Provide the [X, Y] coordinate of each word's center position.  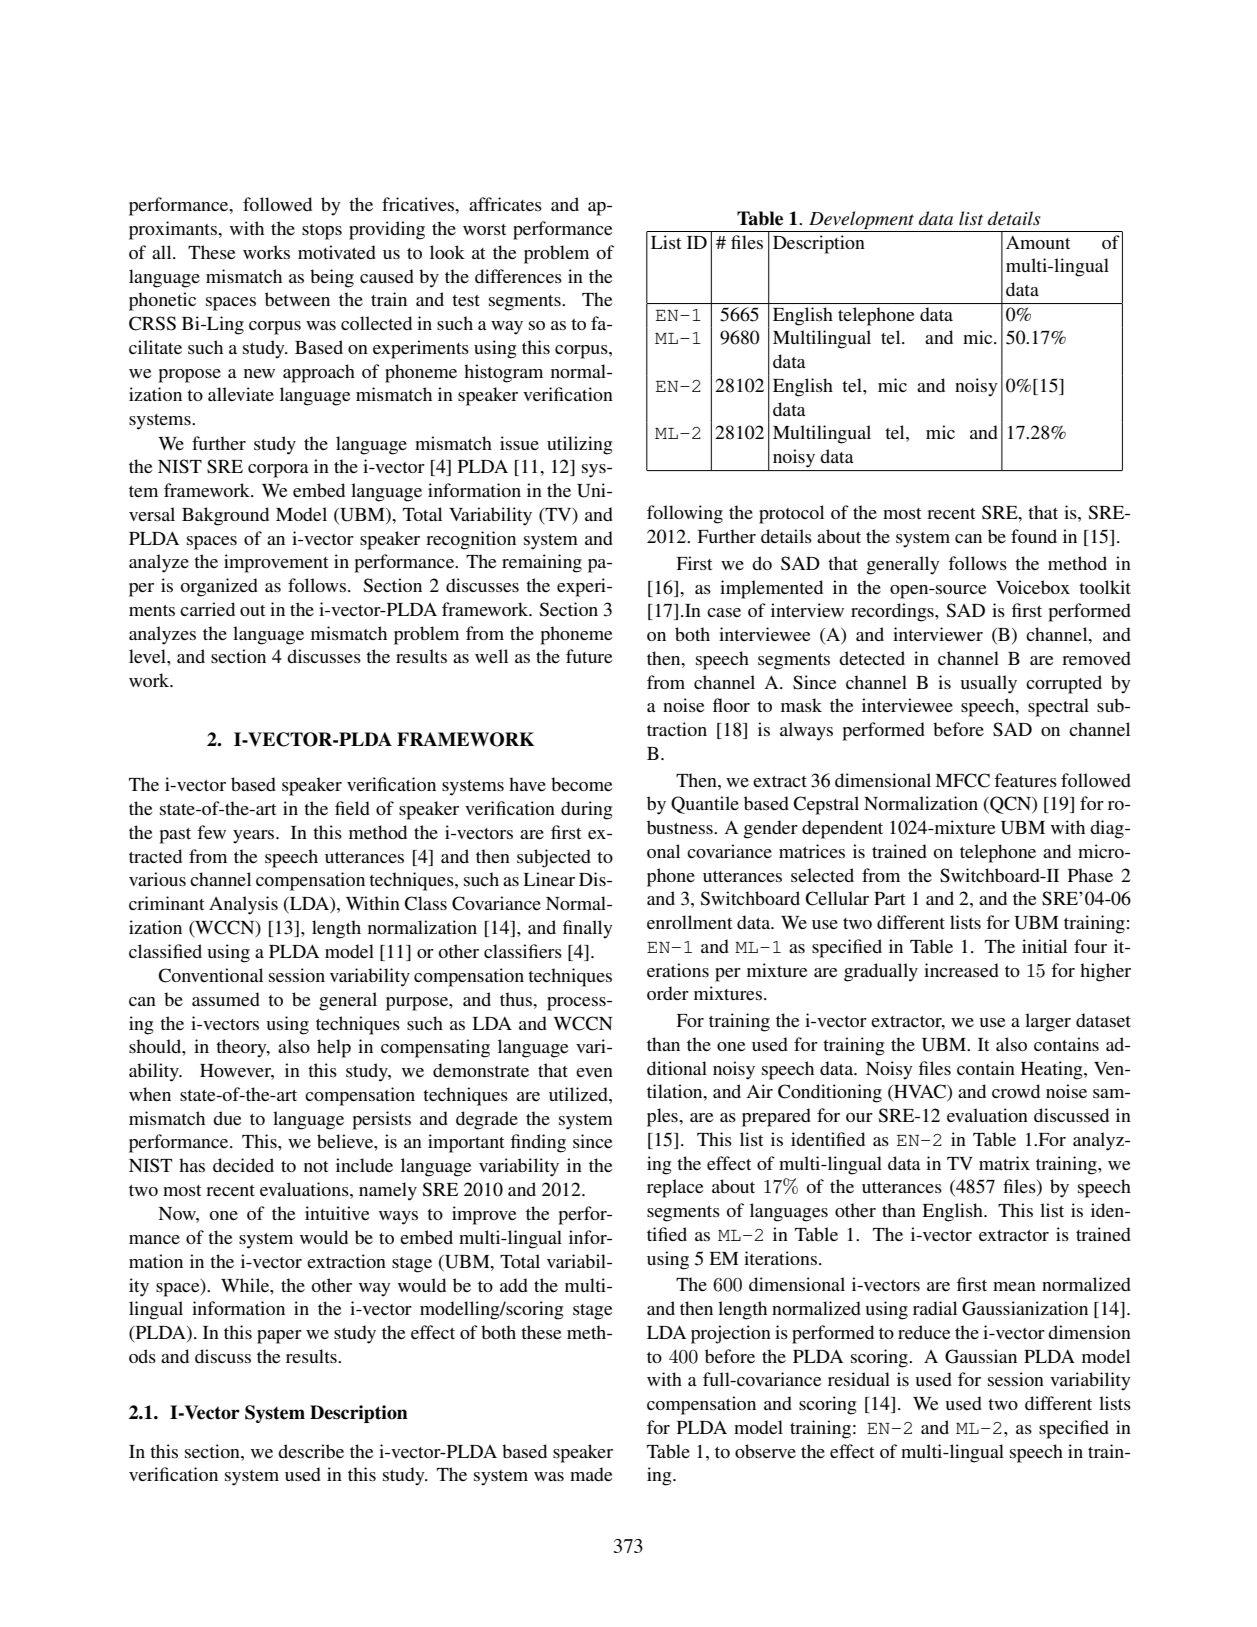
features [1025, 780]
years [255, 837]
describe [311, 1451]
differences [518, 276]
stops [322, 232]
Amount [1038, 242]
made [591, 1474]
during [586, 810]
